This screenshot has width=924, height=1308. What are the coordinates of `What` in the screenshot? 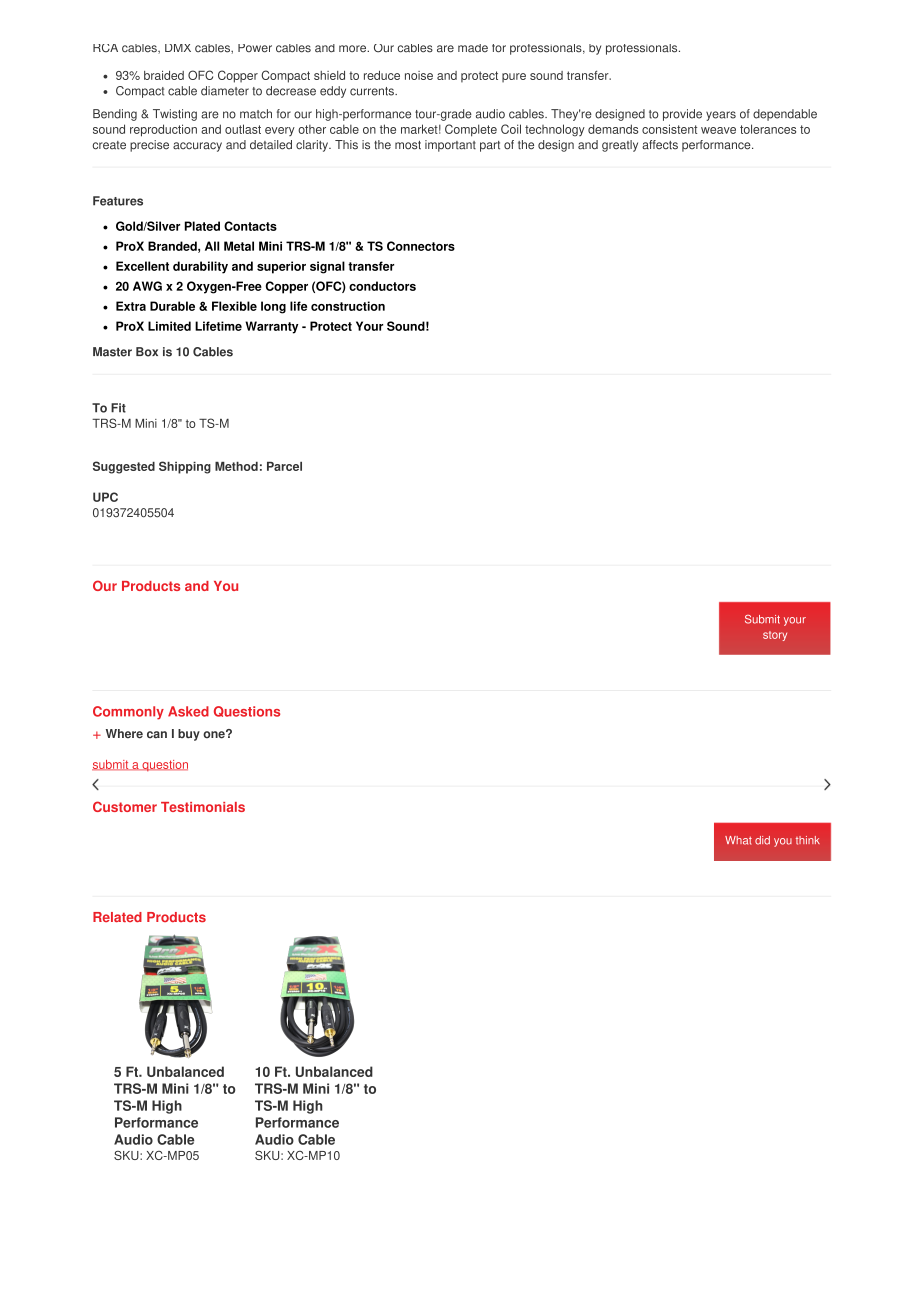 It's located at (738, 840).
